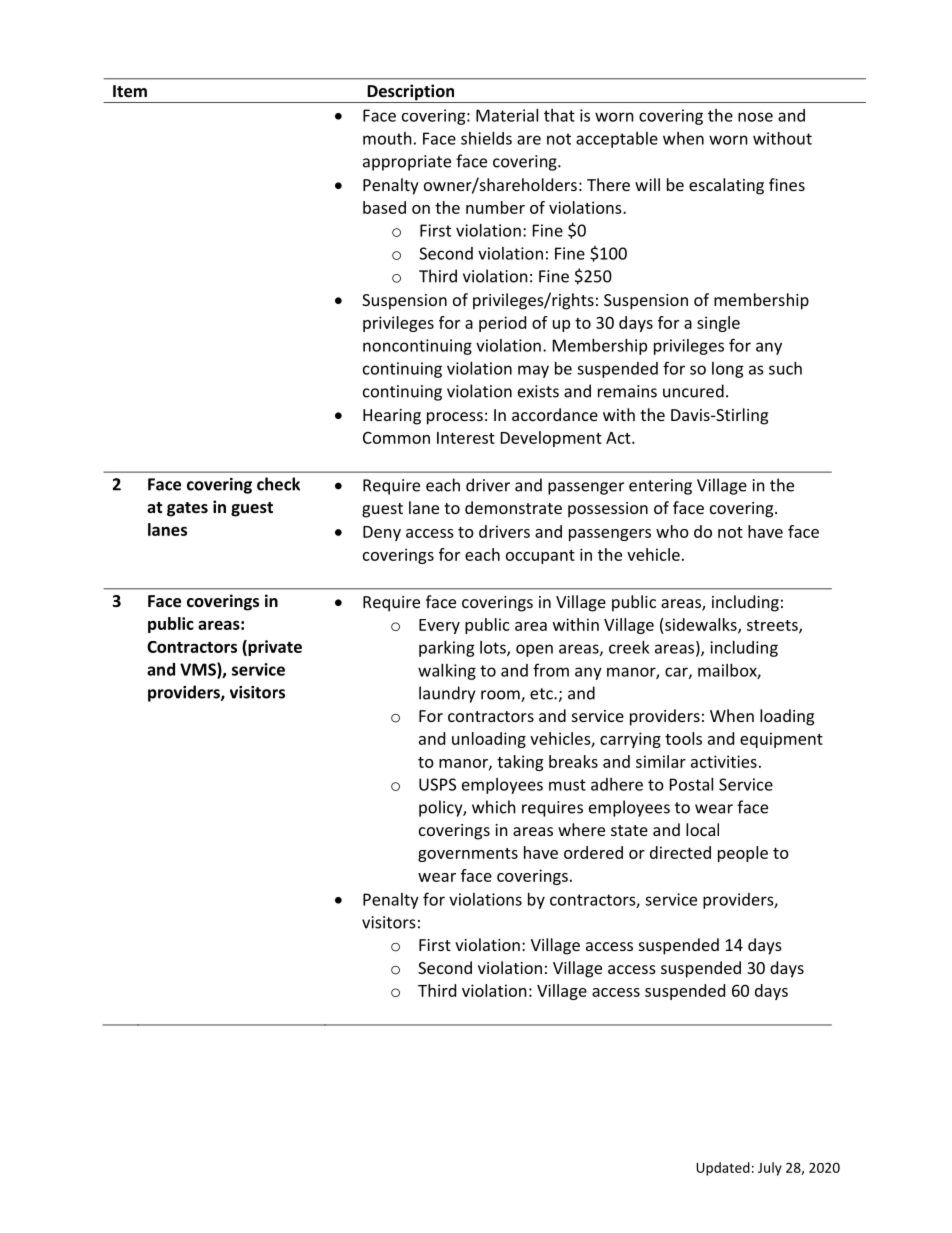 Image resolution: width=952 pixels, height=1233 pixels. I want to click on governments, so click(468, 855).
